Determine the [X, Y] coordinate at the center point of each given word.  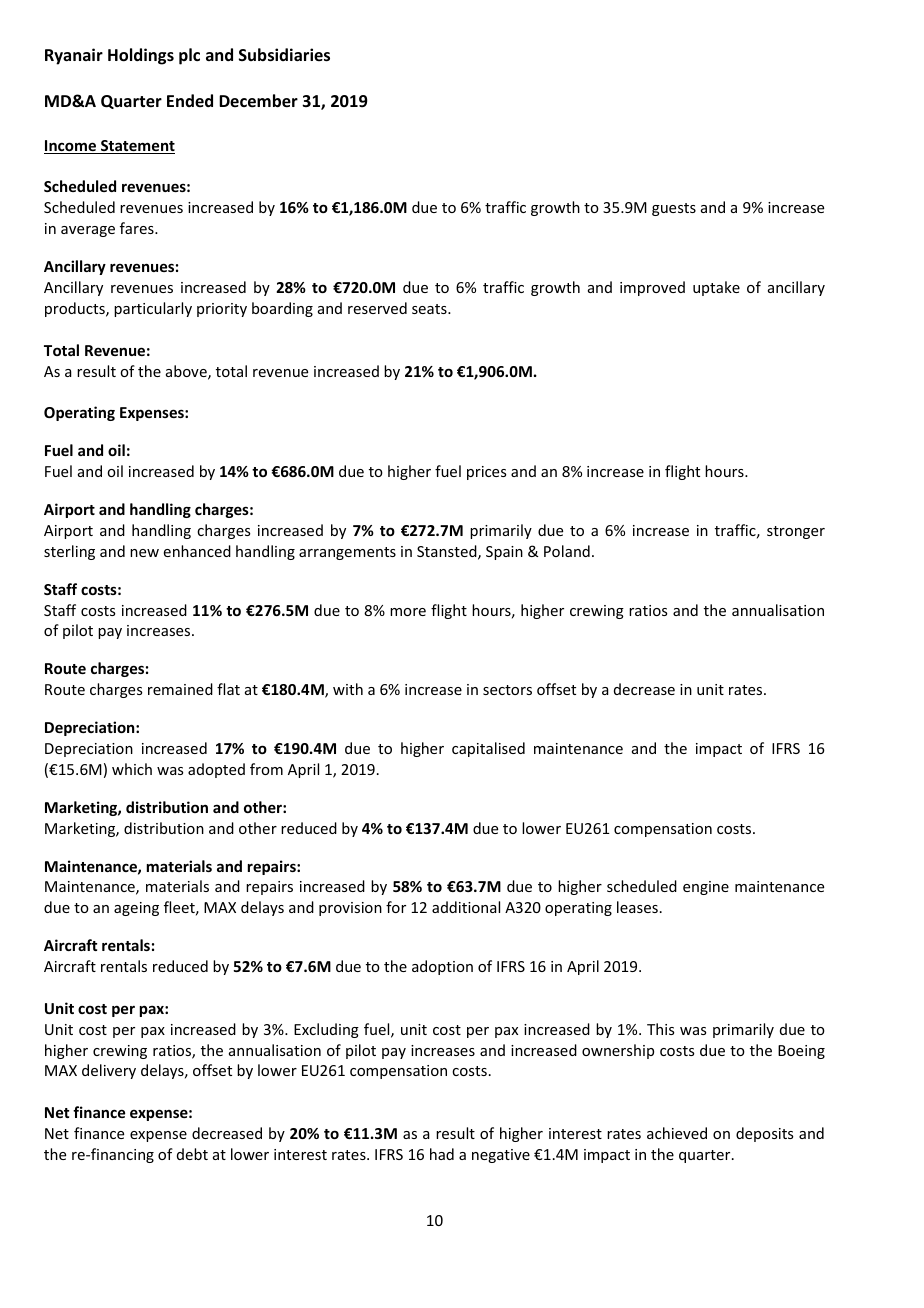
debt [192, 1154]
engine [706, 888]
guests [674, 209]
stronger [796, 532]
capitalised [488, 749]
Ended [190, 100]
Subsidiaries [284, 55]
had [442, 1154]
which [132, 769]
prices [486, 473]
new [144, 553]
